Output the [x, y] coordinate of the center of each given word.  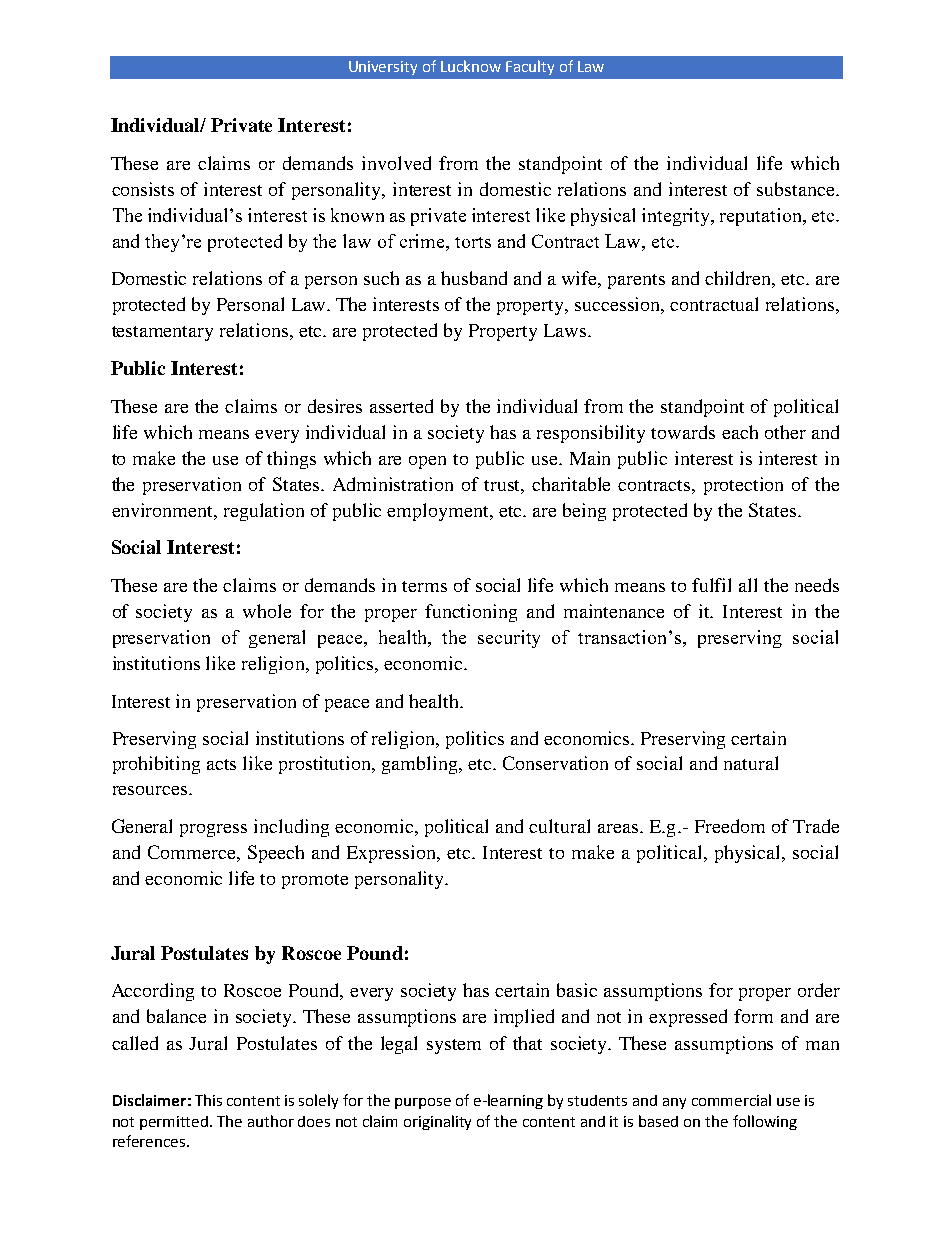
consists [143, 189]
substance [797, 189]
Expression [393, 854]
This [208, 1100]
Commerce [193, 852]
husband [474, 278]
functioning [471, 613]
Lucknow [471, 66]
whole [267, 611]
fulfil [711, 585]
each [740, 432]
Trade [816, 826]
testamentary [162, 333]
